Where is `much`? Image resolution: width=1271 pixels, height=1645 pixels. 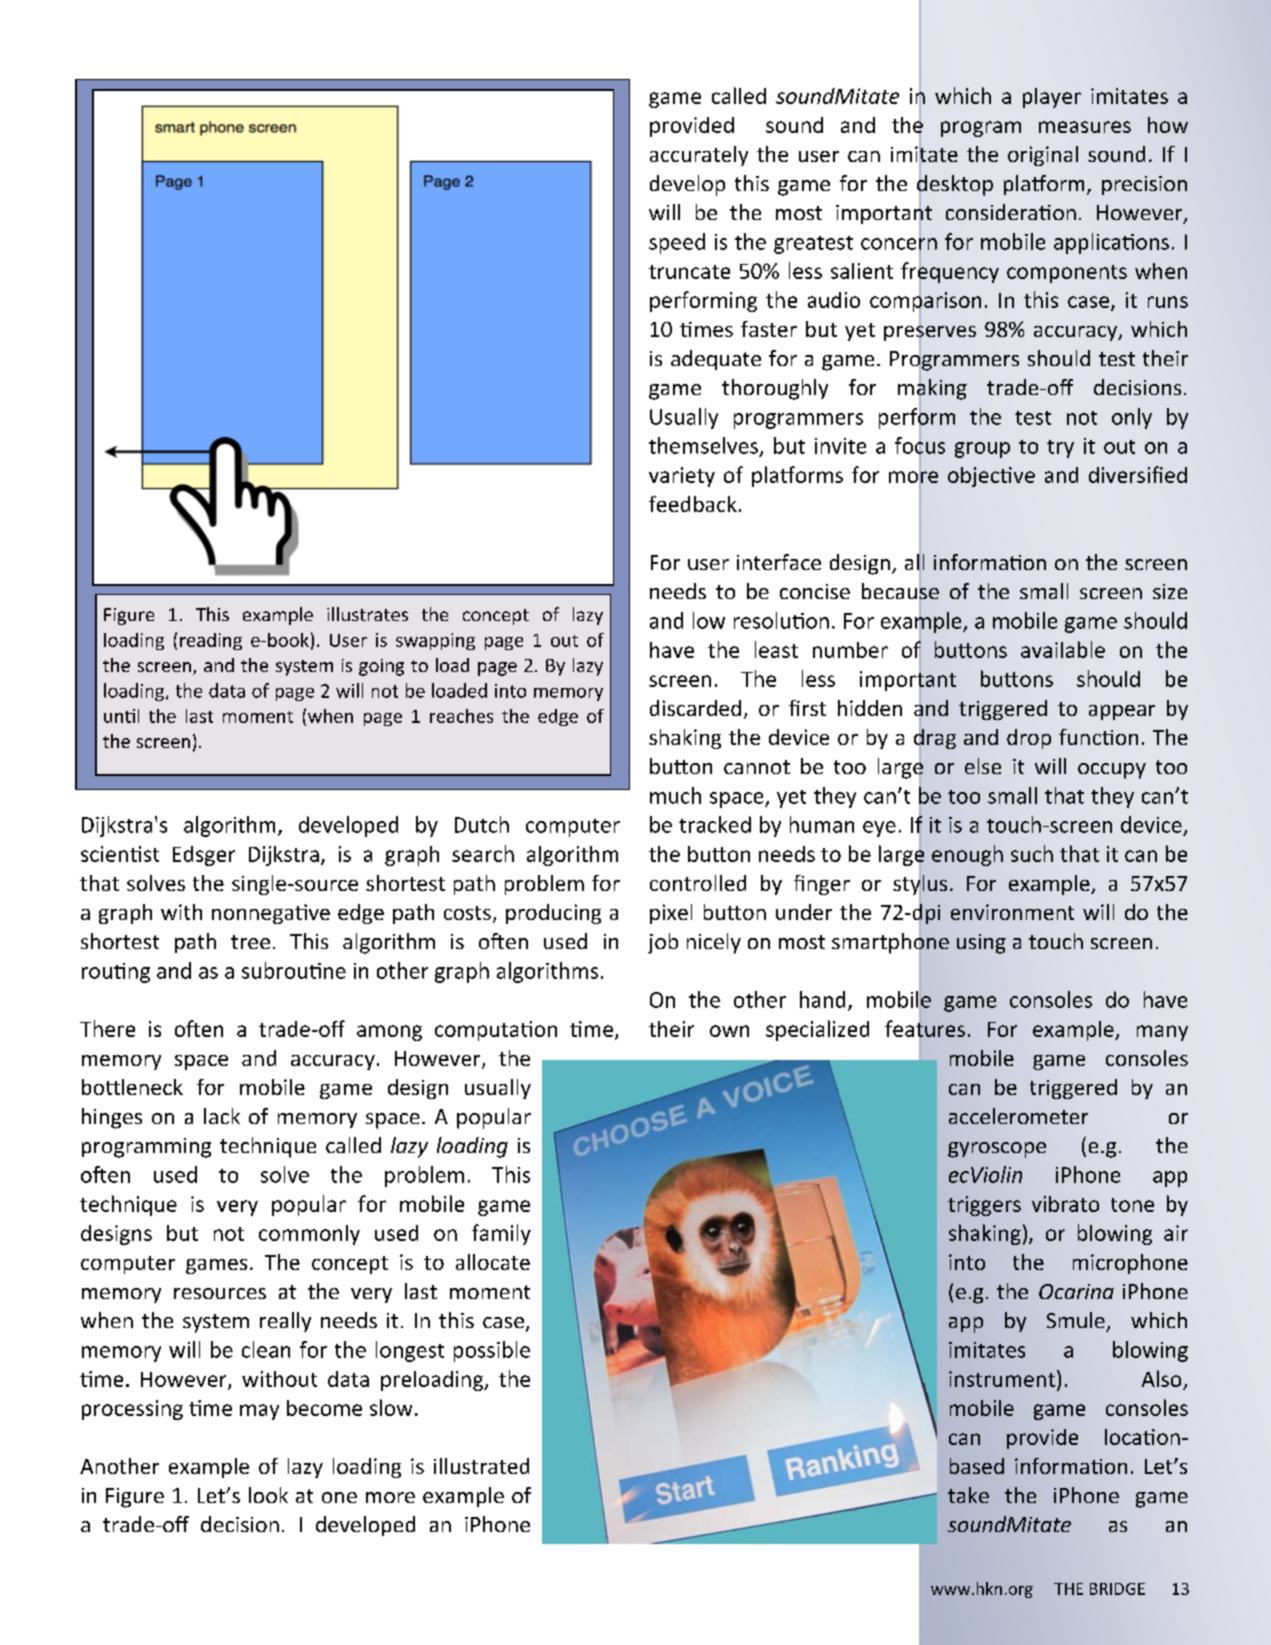 much is located at coordinates (675, 795).
